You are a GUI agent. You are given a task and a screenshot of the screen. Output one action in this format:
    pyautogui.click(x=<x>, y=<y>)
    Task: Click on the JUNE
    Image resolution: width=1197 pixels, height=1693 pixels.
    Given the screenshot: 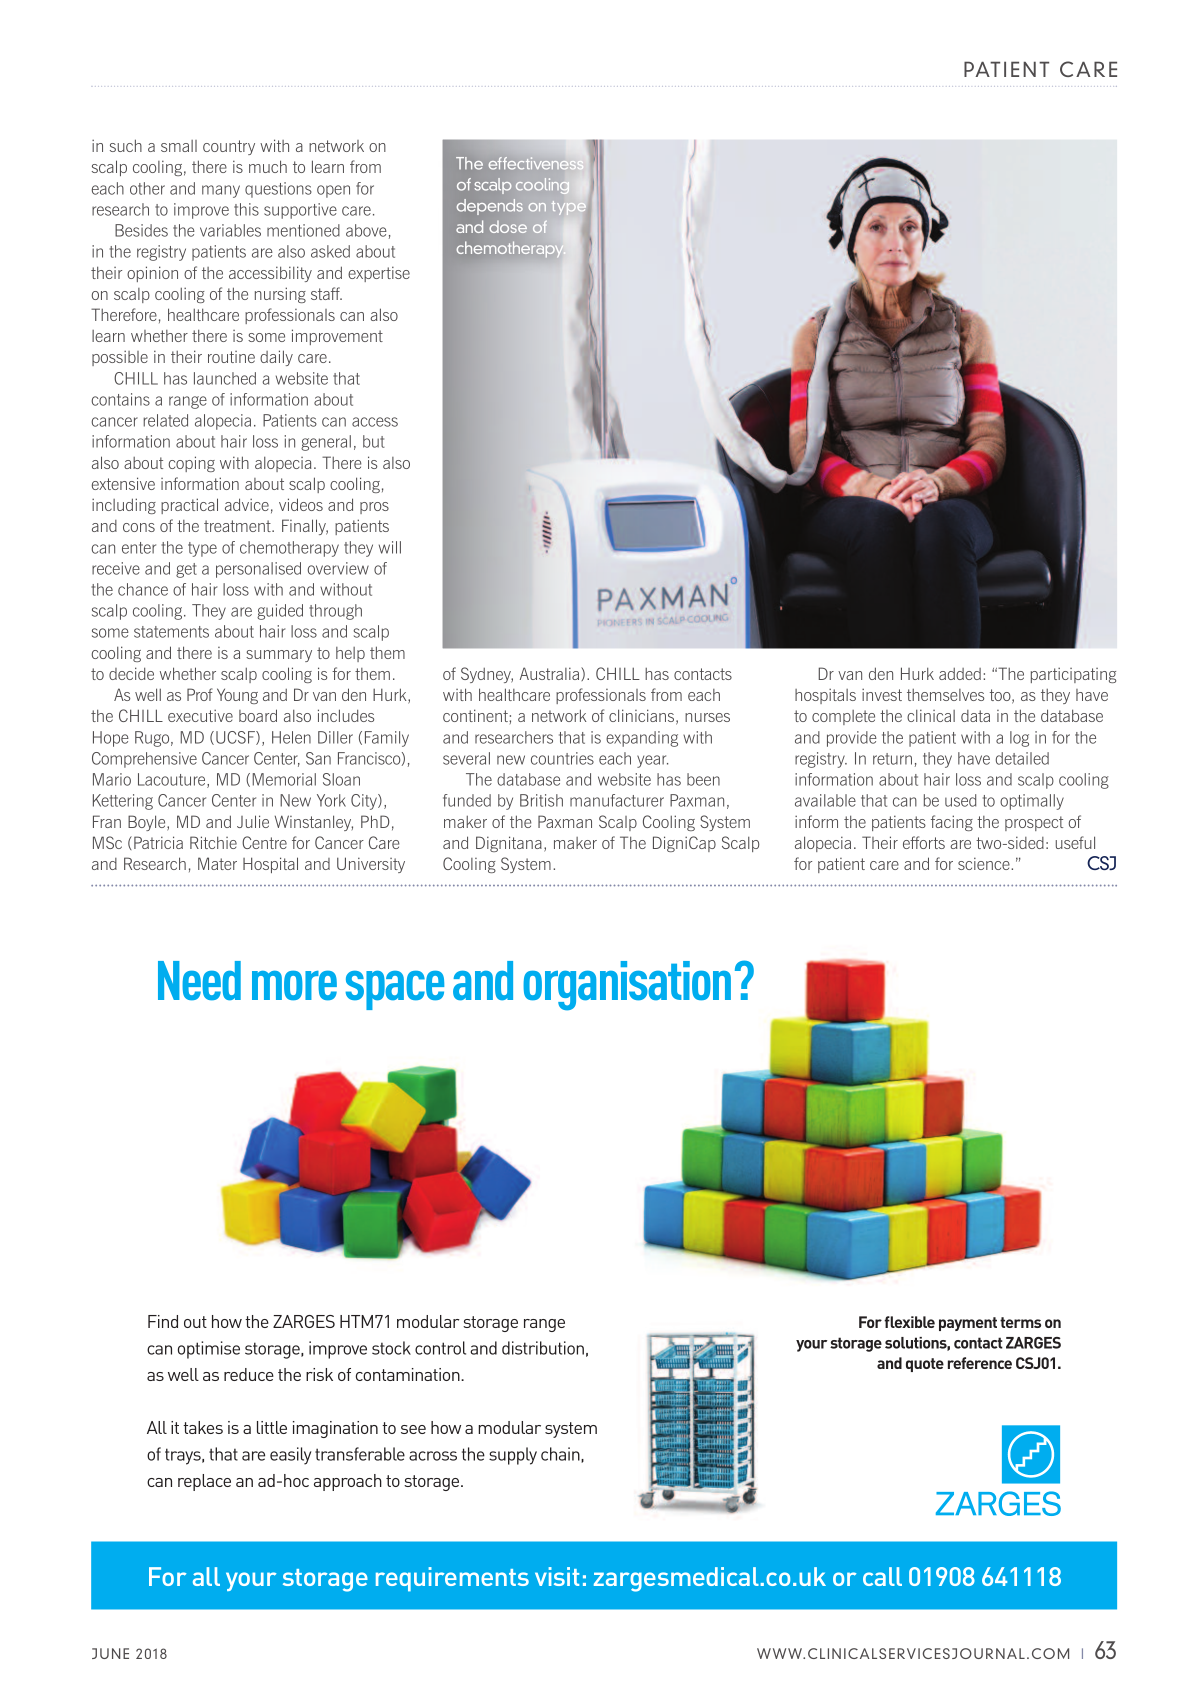 What is the action you would take?
    pyautogui.click(x=110, y=1653)
